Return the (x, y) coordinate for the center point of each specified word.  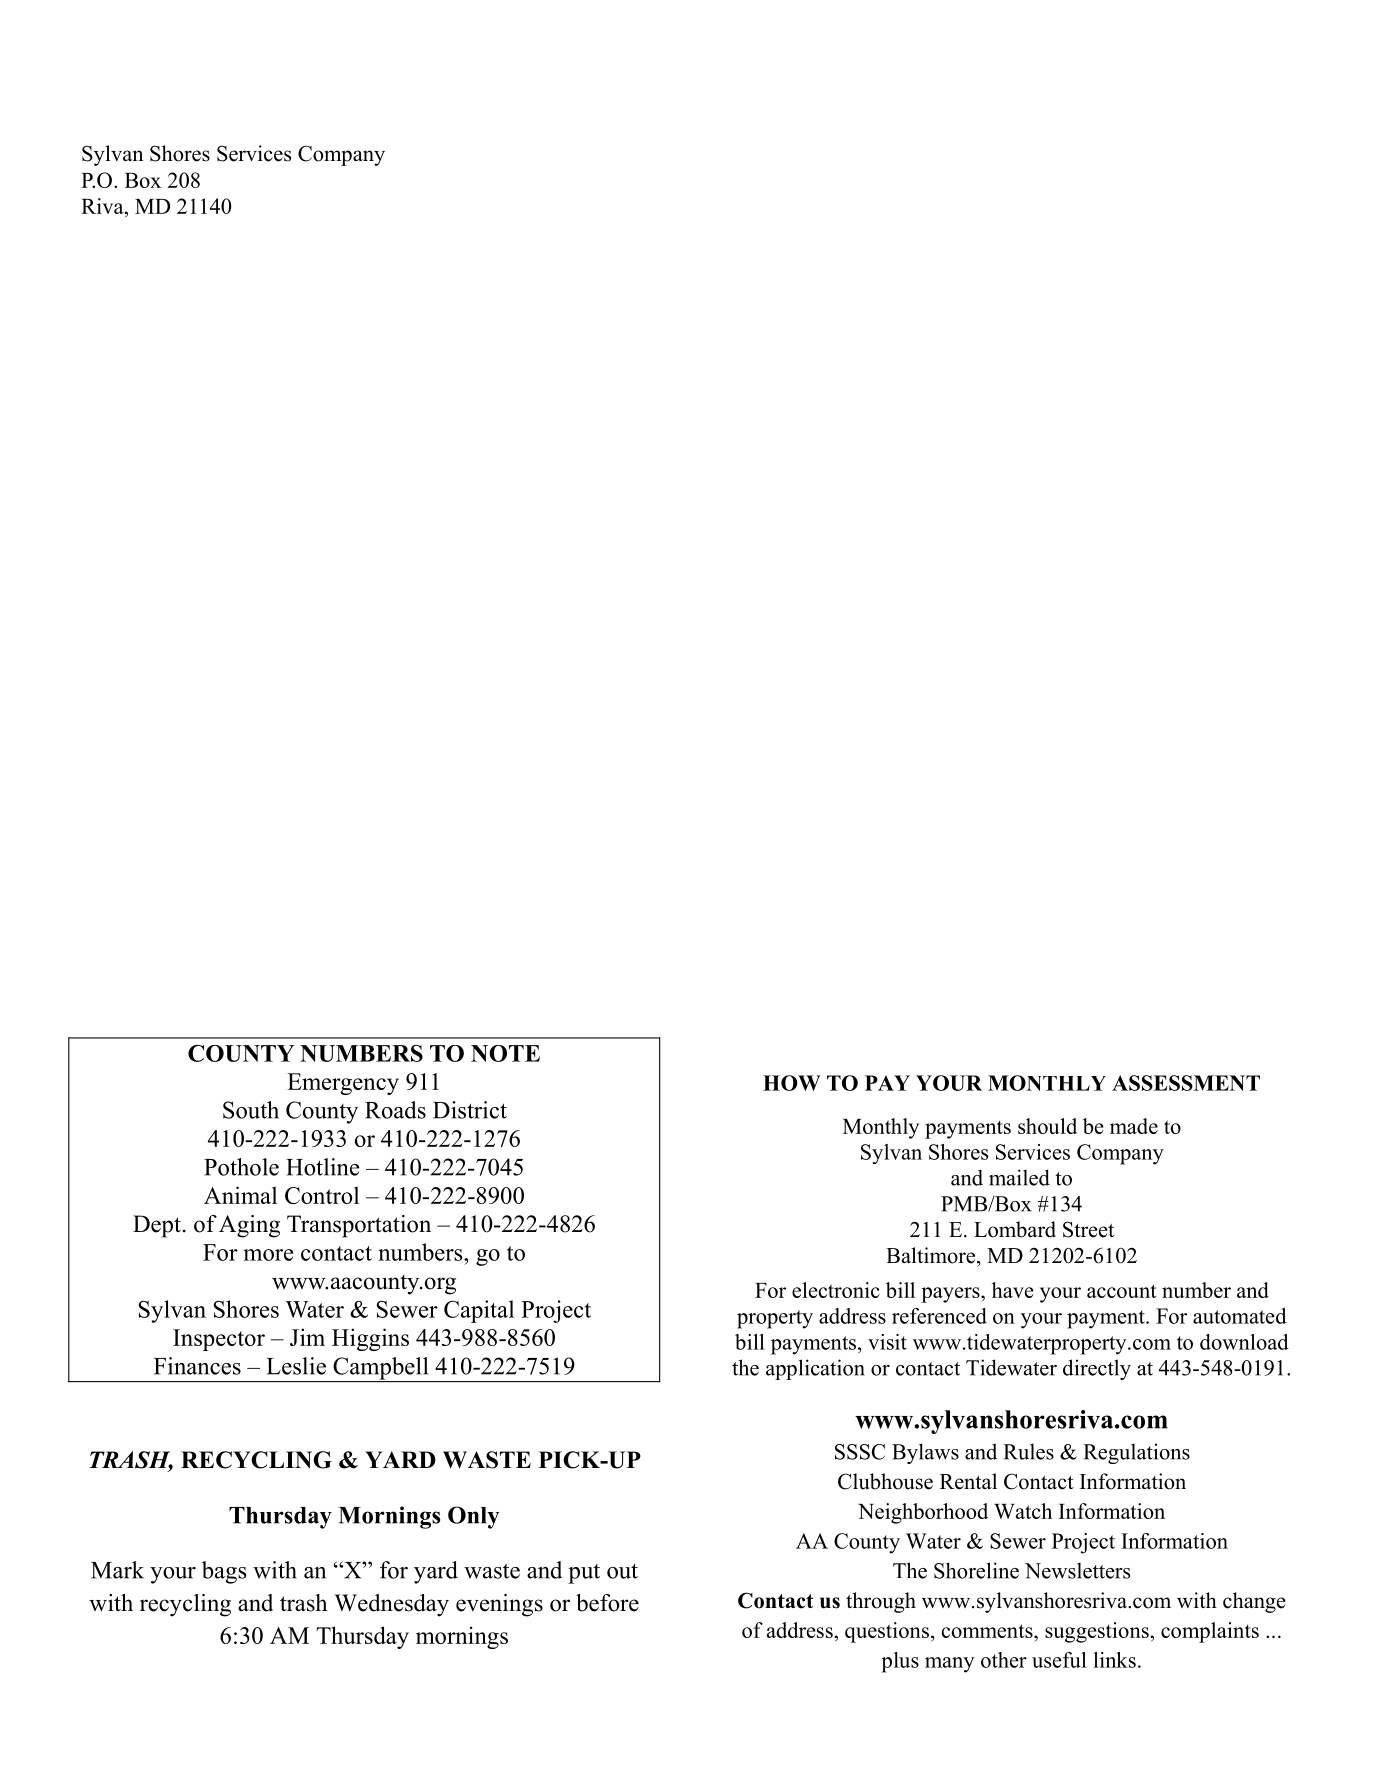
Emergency (343, 1084)
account (1121, 1291)
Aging (249, 1226)
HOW (791, 1083)
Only (473, 1517)
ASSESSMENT (1186, 1083)
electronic (836, 1290)
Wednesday (391, 1605)
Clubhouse (885, 1481)
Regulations (1136, 1453)
